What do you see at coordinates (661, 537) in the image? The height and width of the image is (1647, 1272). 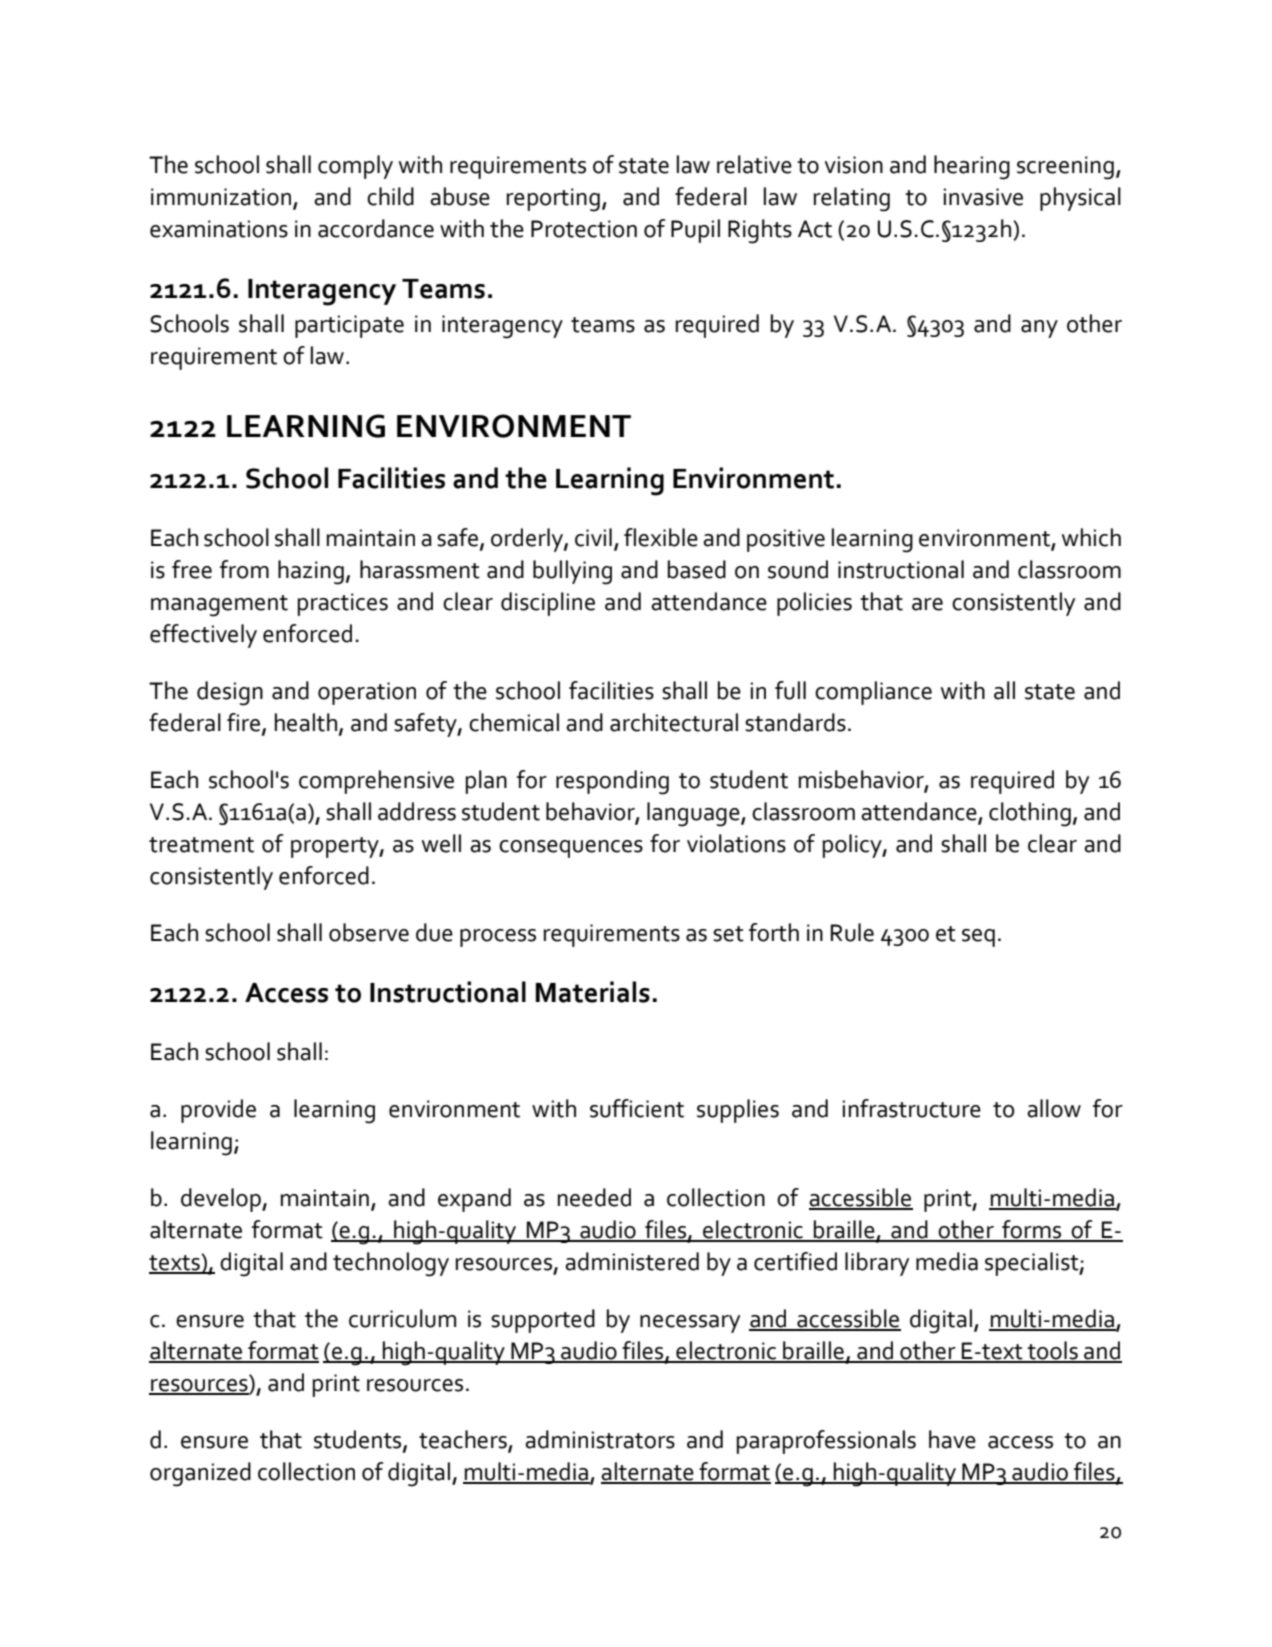 I see `flexible` at bounding box center [661, 537].
